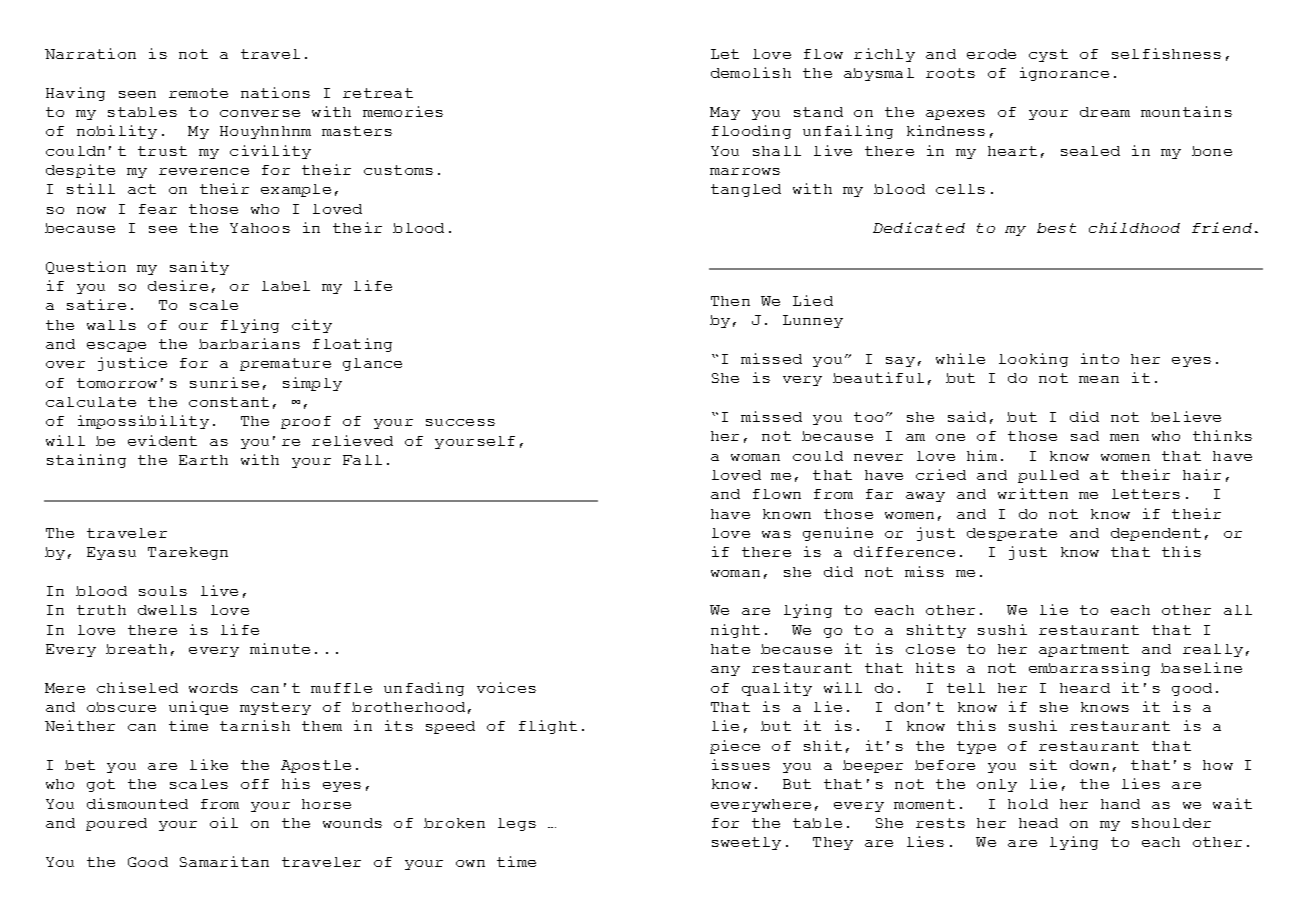 This screenshot has height=924, width=1308. I want to click on oil, so click(224, 822).
